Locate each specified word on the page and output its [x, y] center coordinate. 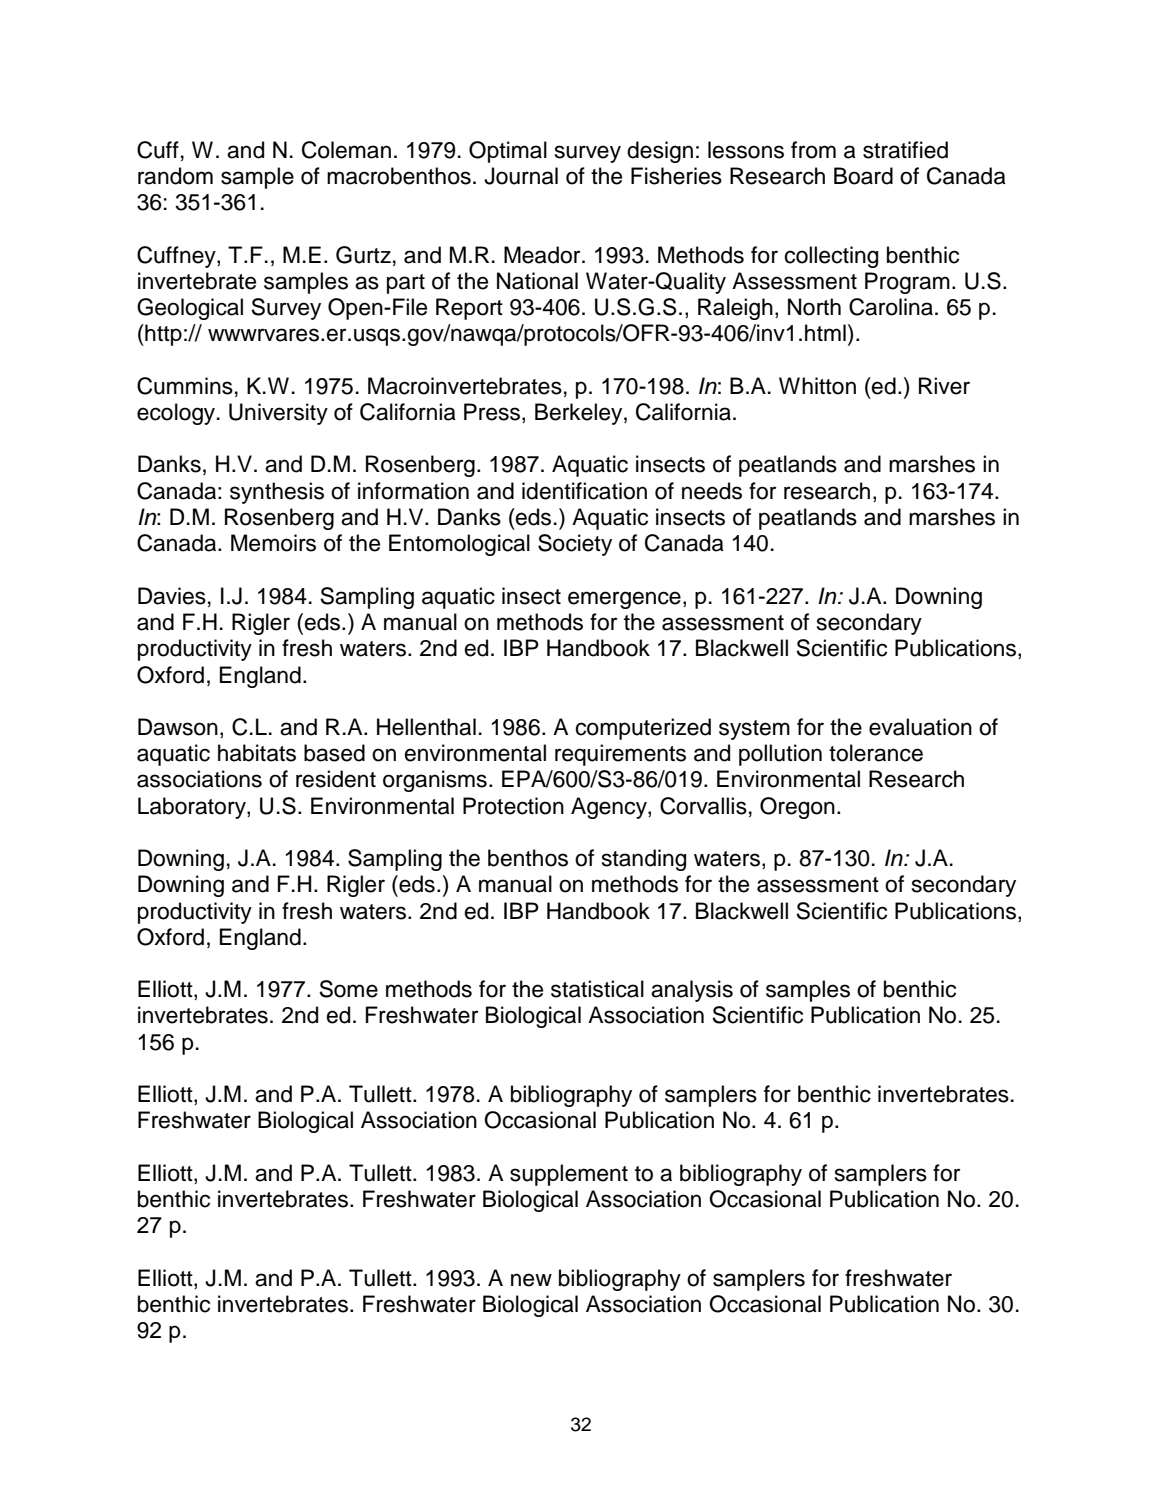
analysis [692, 991]
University [278, 414]
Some [348, 989]
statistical [597, 989]
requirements [620, 755]
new [531, 1280]
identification [584, 491]
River [944, 386]
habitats [257, 753]
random [175, 176]
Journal [521, 176]
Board [863, 176]
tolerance [876, 753]
